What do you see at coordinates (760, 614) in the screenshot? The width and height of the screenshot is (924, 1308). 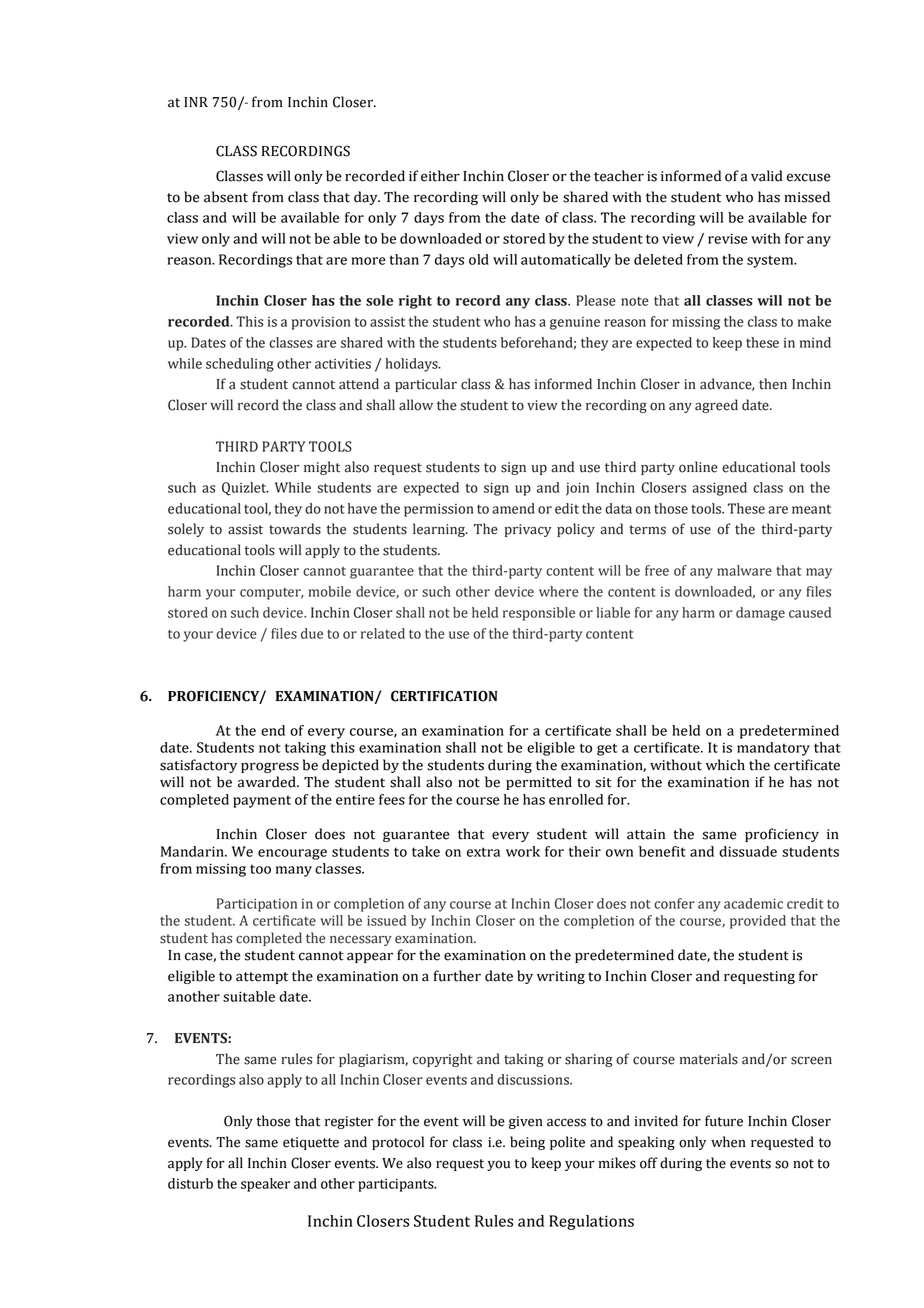 I see `damage` at bounding box center [760, 614].
